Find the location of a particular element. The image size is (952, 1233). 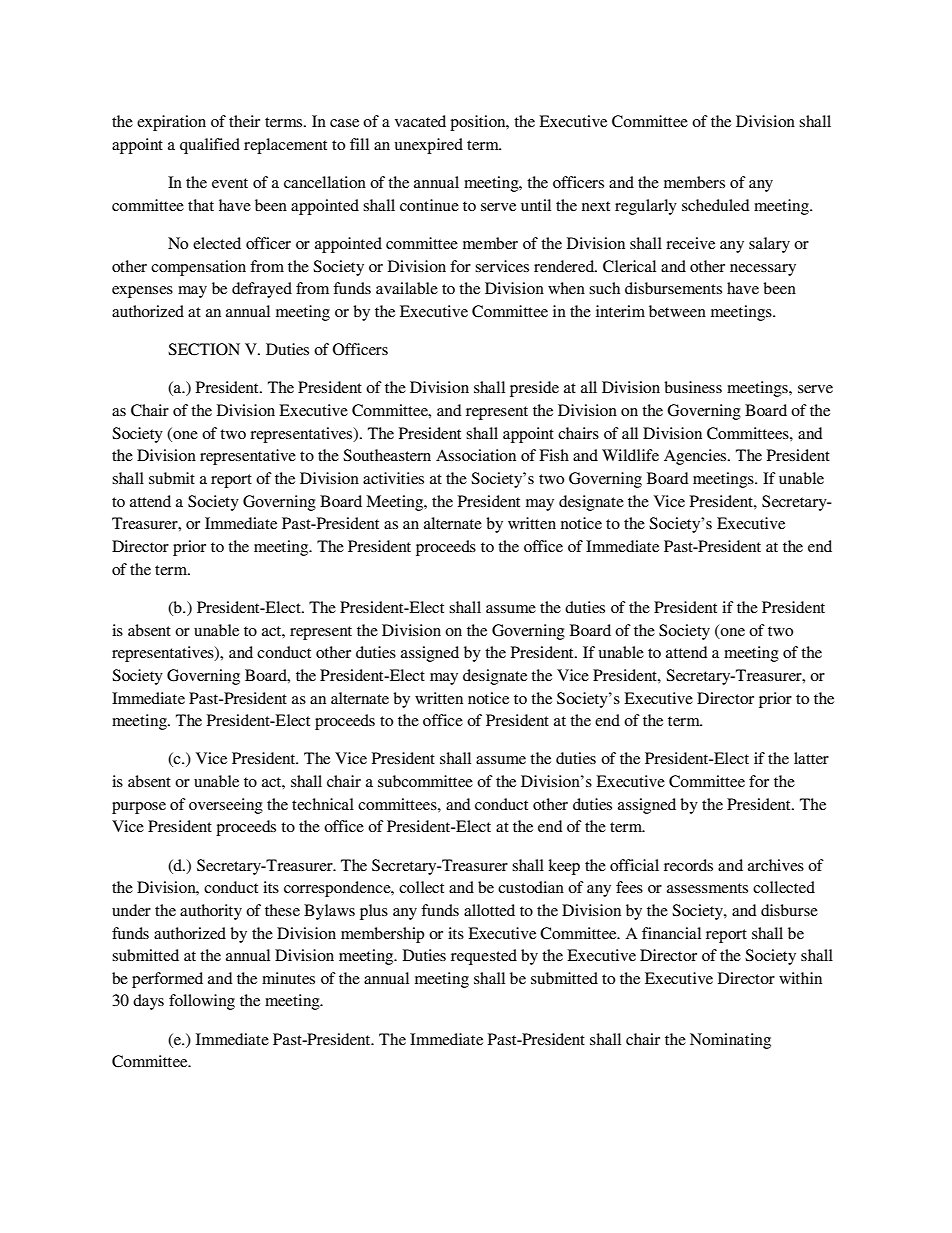

requested is located at coordinates (484, 957).
